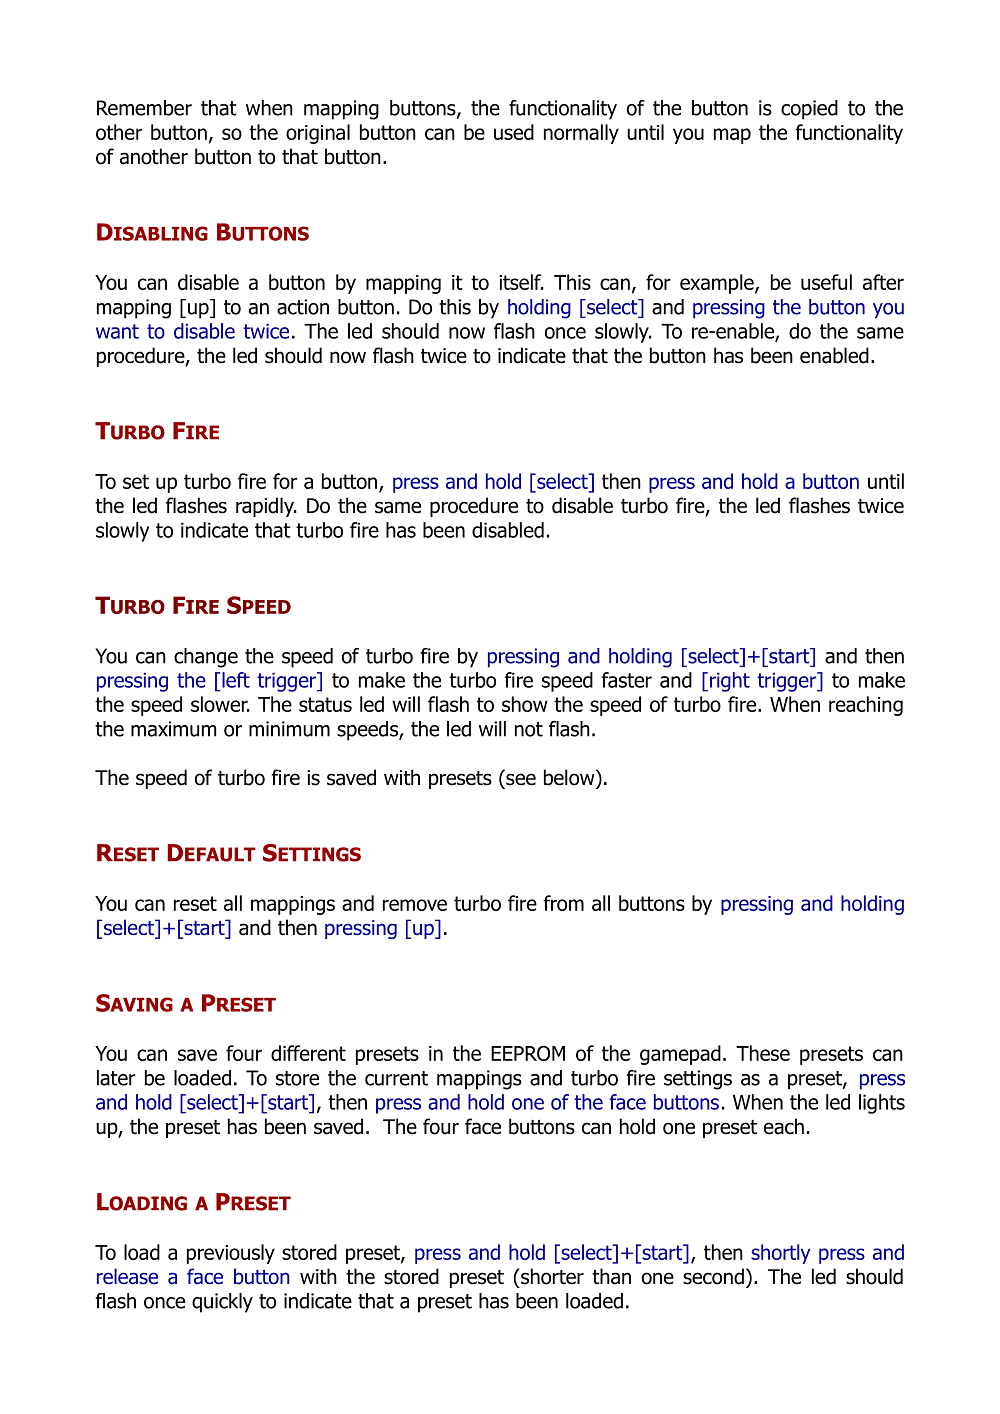 The height and width of the screenshot is (1414, 1000). I want to click on right, so click(730, 682).
